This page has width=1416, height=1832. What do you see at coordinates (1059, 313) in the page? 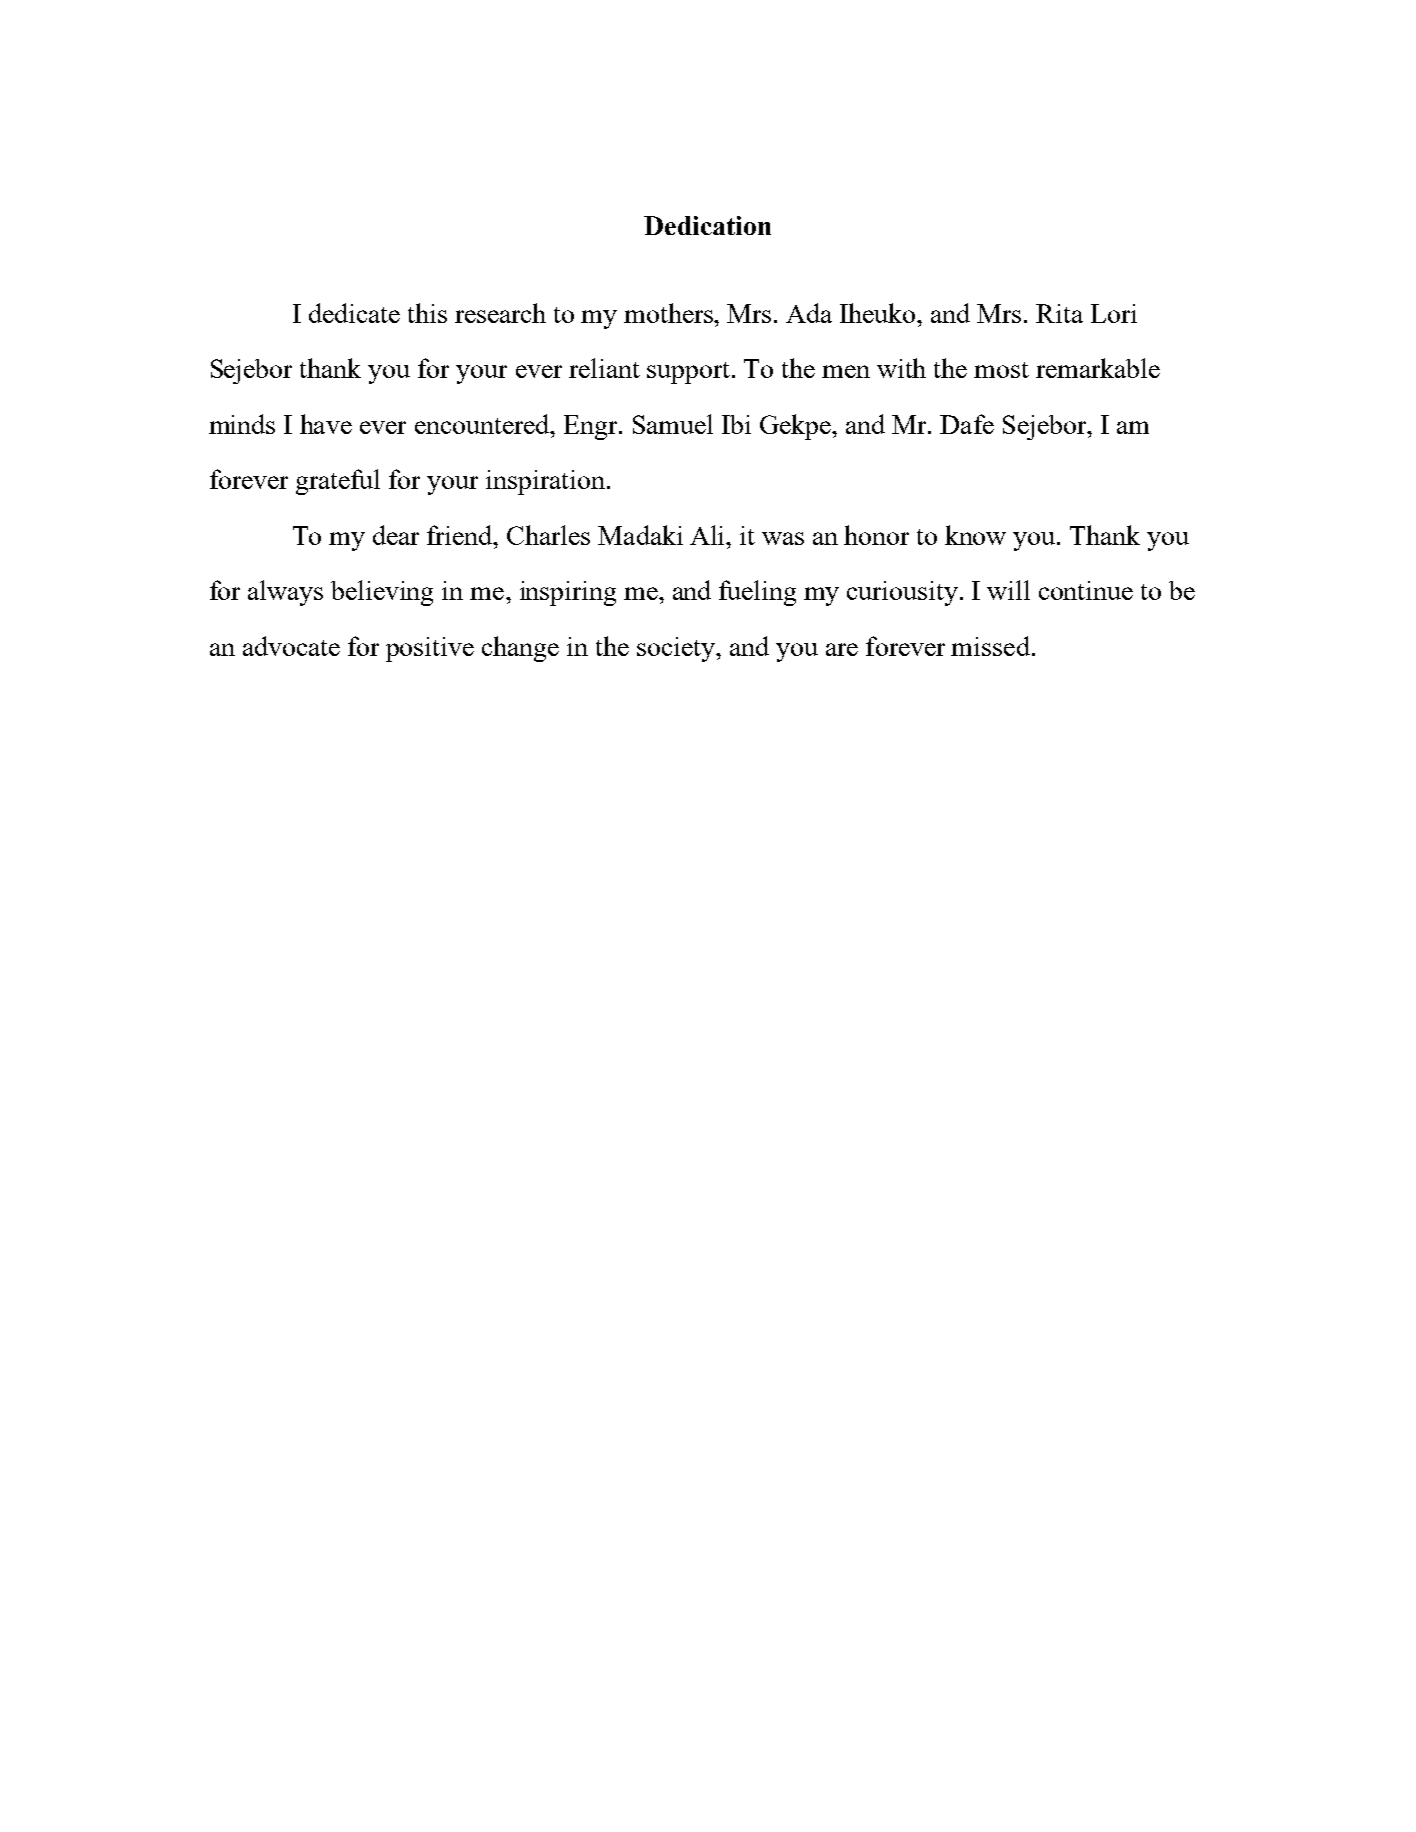
I see `Rita` at bounding box center [1059, 313].
